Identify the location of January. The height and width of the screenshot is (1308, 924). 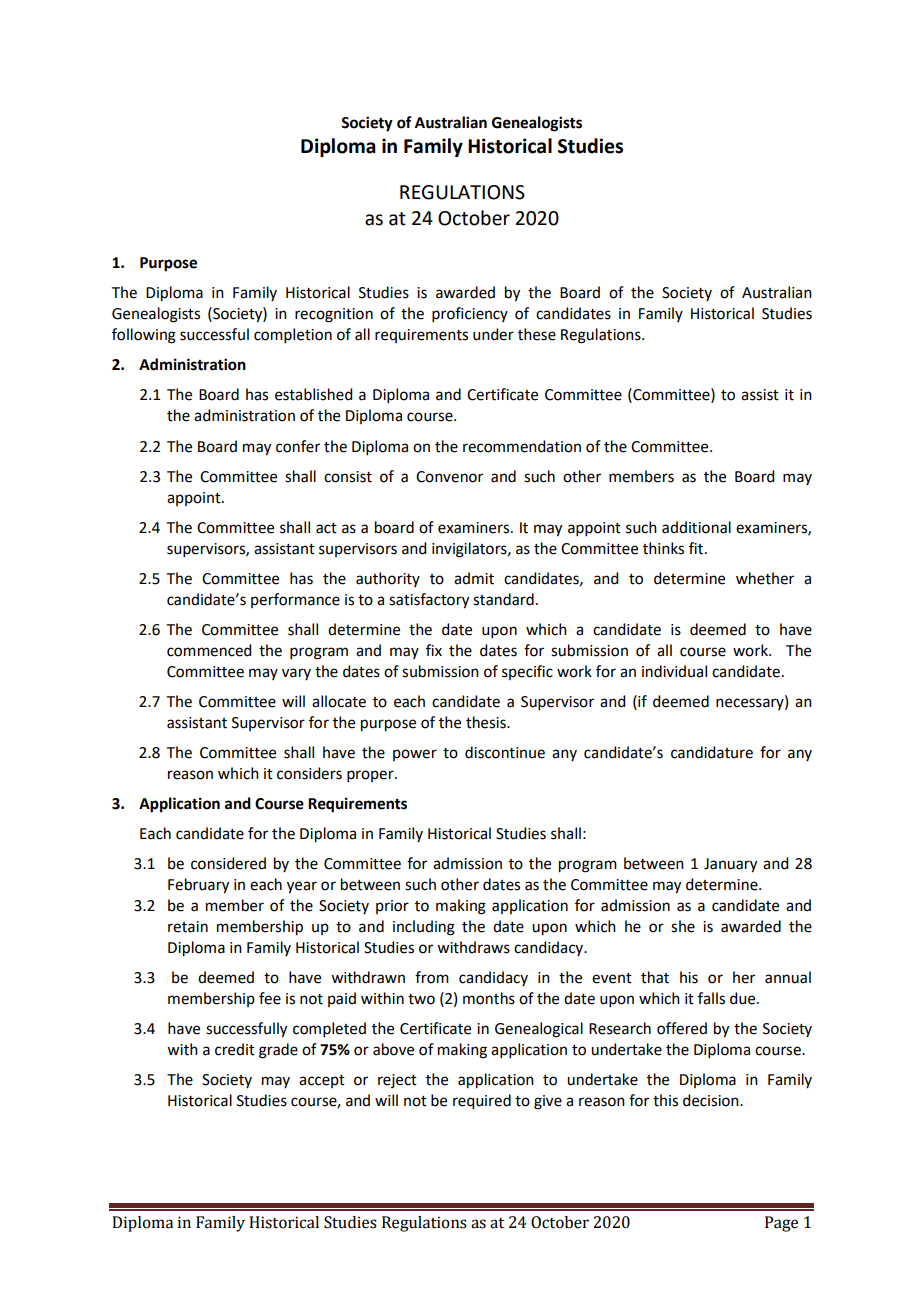
(730, 865).
